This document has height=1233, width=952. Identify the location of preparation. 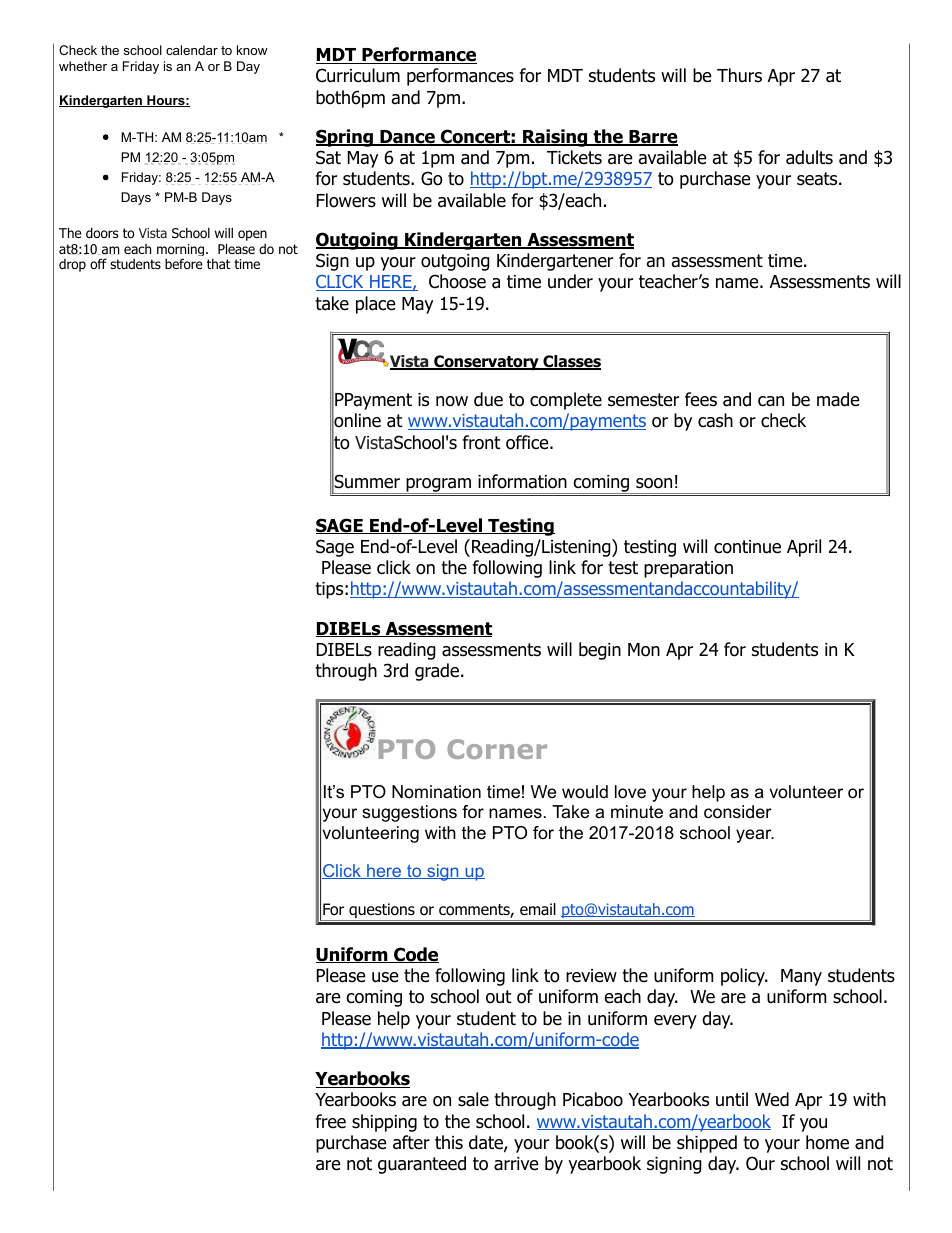
(688, 569).
